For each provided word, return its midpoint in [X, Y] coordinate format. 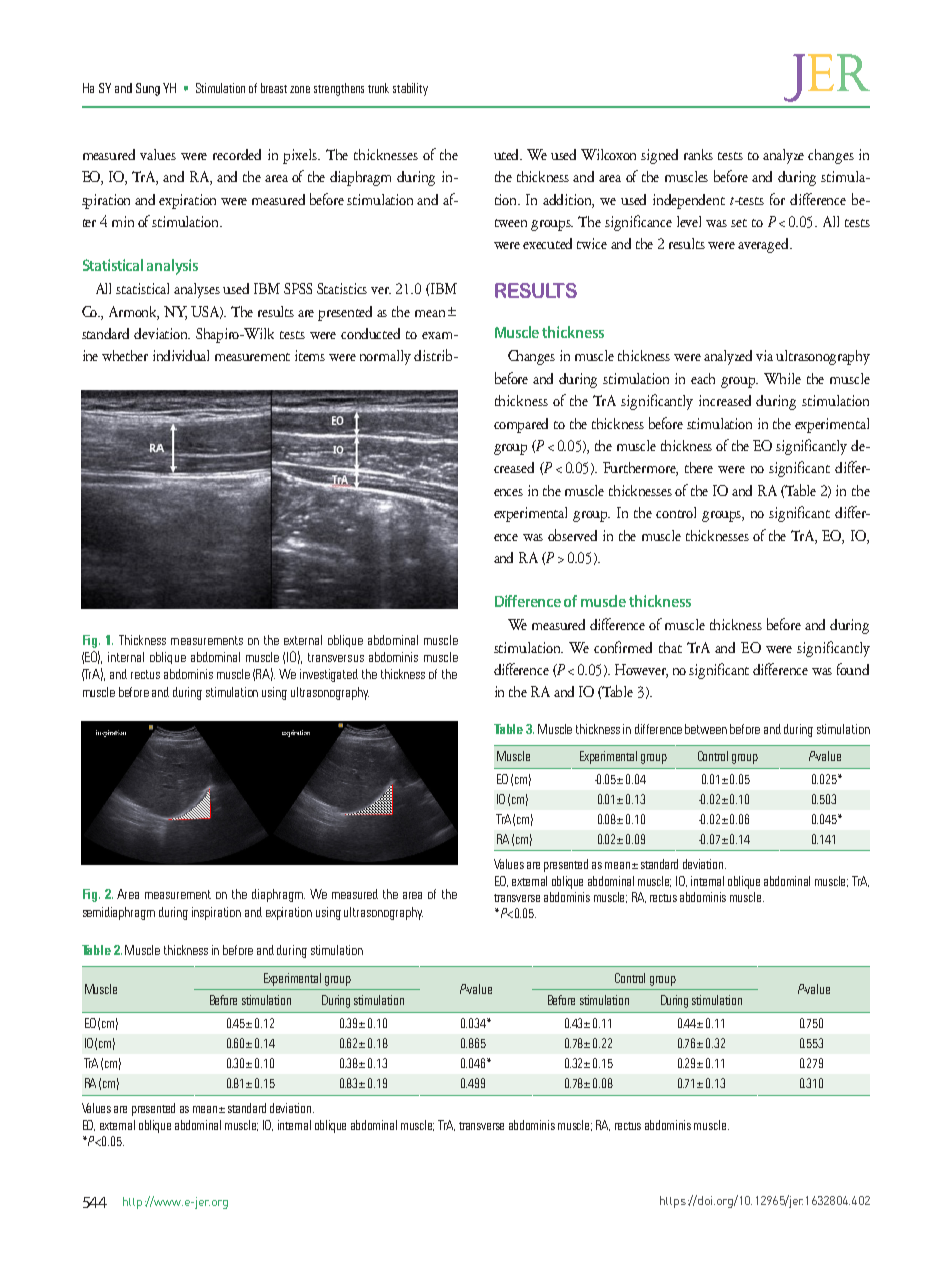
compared [521, 425]
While [782, 378]
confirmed [623, 647]
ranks [698, 154]
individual [181, 355]
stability [410, 89]
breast [274, 88]
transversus [336, 657]
